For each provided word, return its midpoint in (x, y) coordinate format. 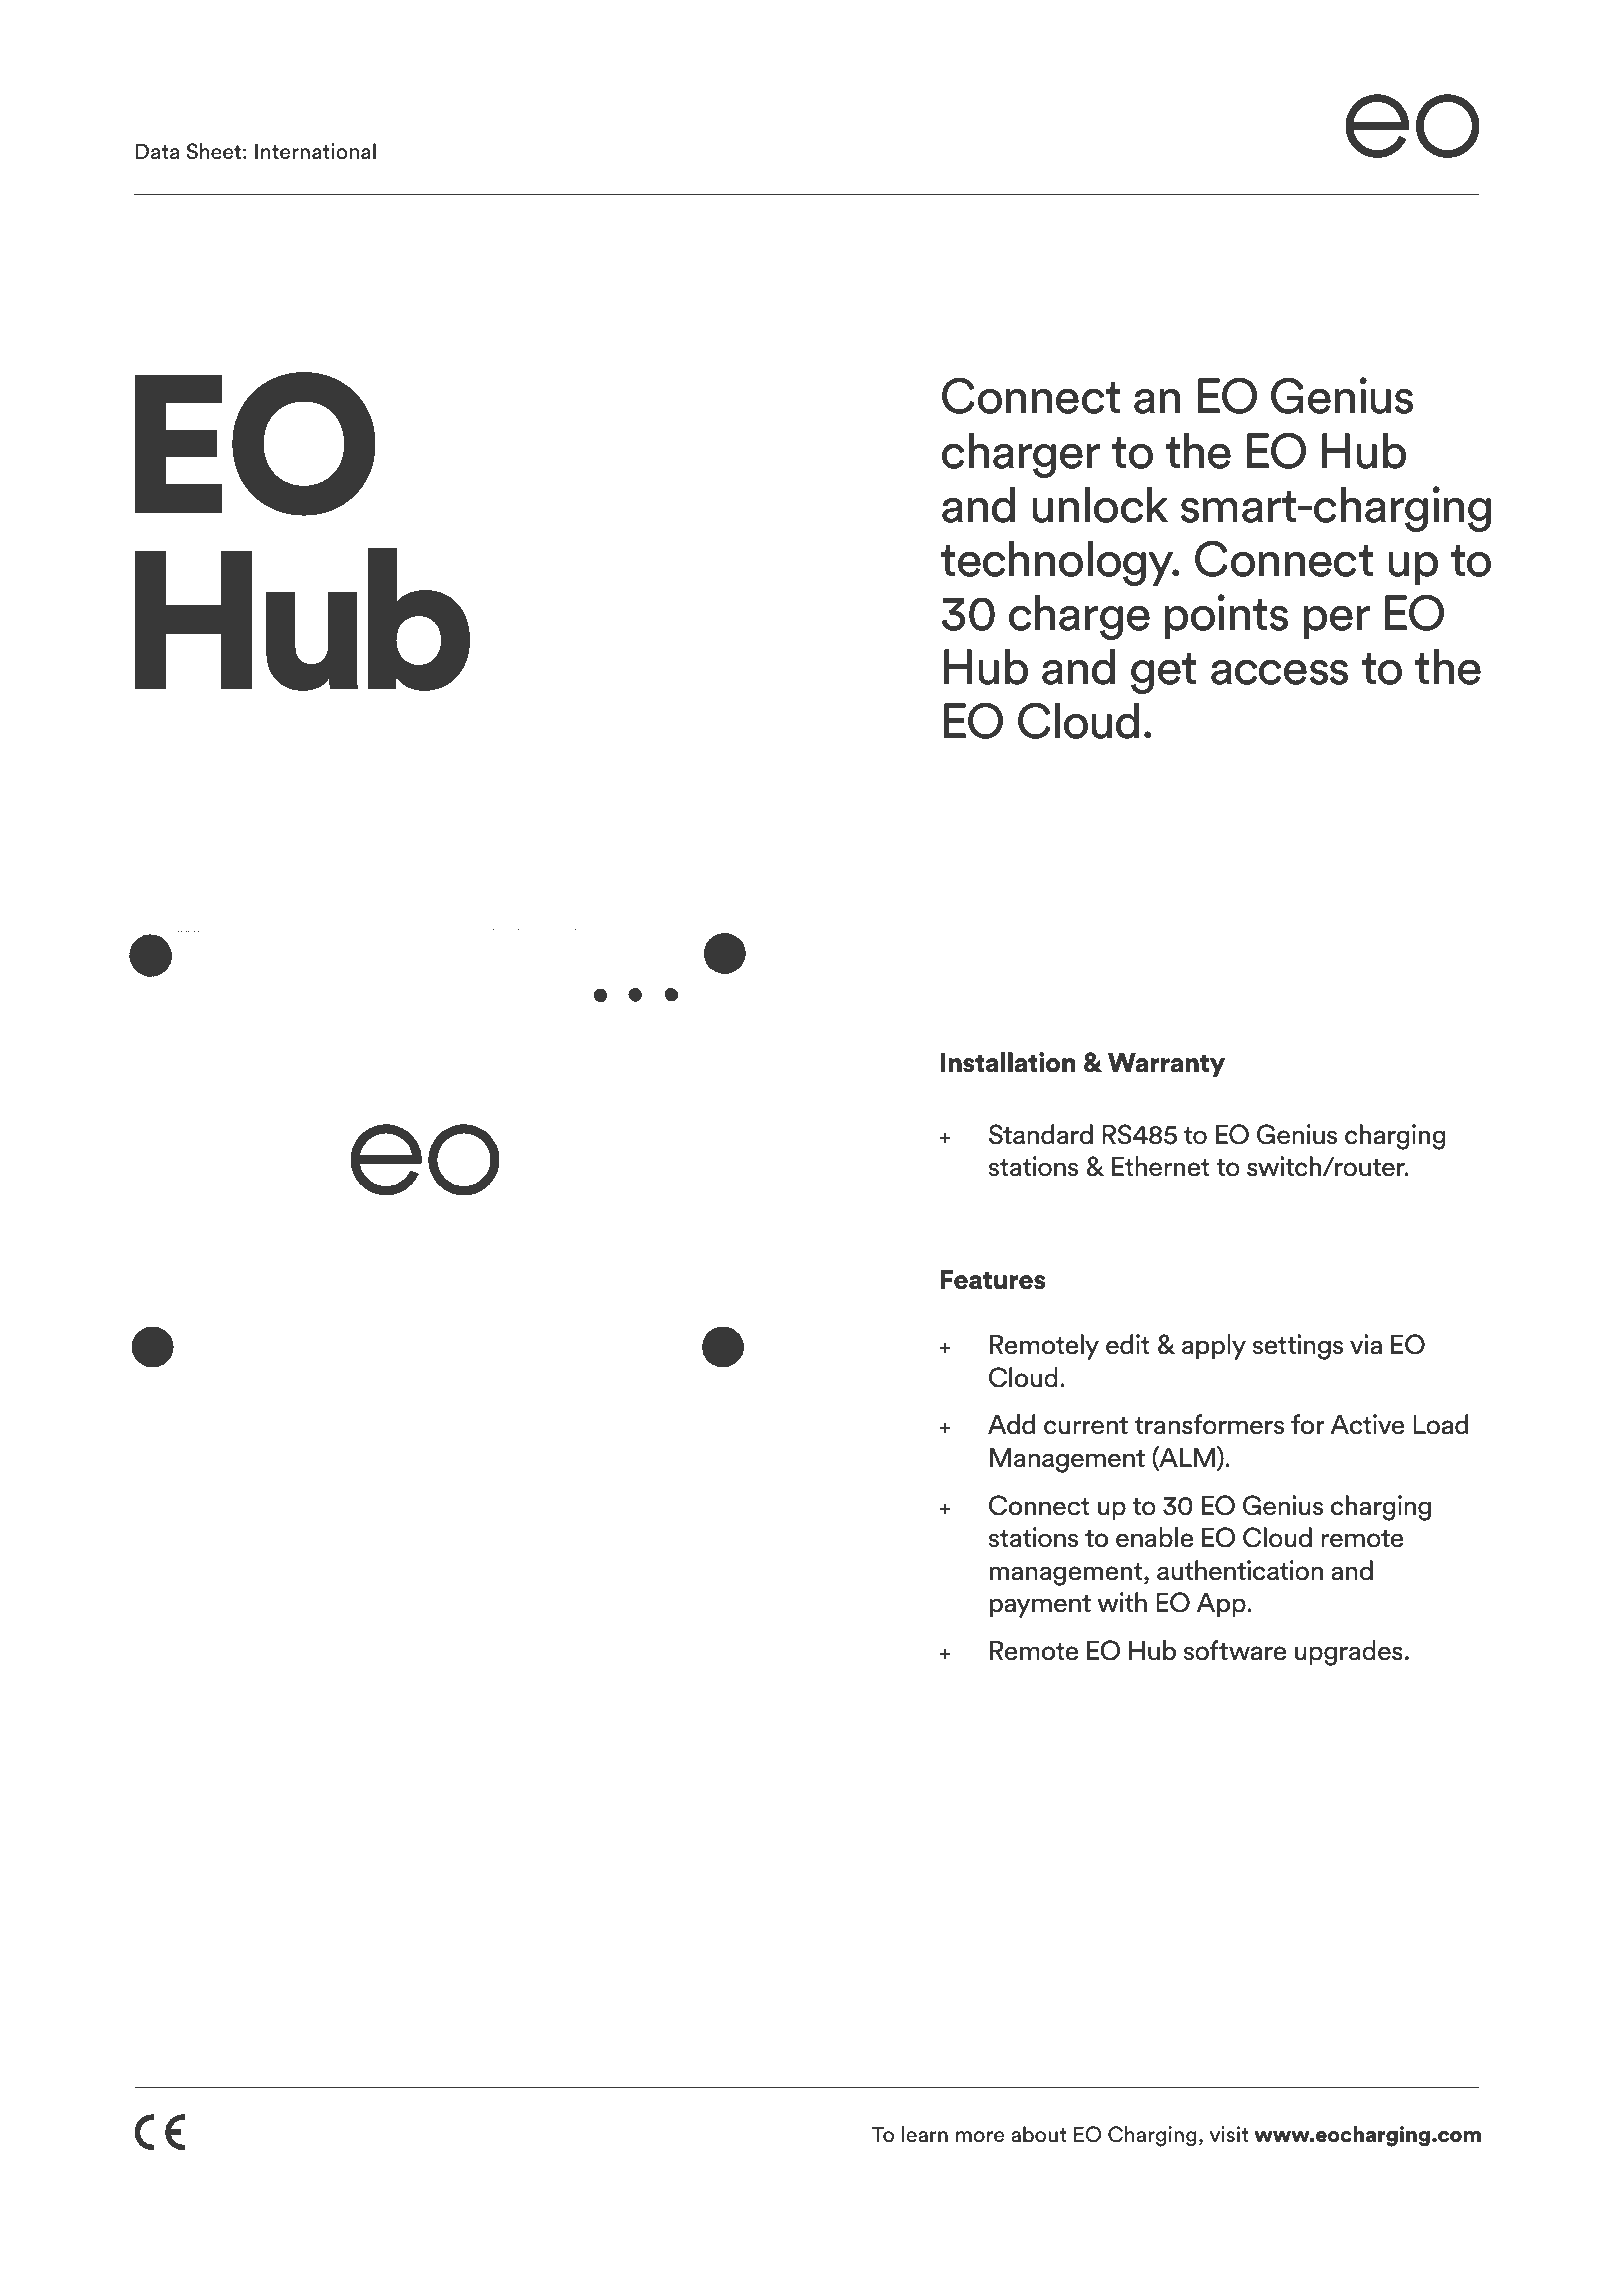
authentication (1240, 1570)
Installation (1008, 1062)
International (315, 151)
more (980, 2137)
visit (1229, 2134)
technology (1058, 563)
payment (1040, 1606)
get (1163, 673)
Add (1011, 1424)
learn (925, 2134)
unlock (1100, 504)
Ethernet (1160, 1166)
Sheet (213, 151)
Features (993, 1279)
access (1279, 672)
